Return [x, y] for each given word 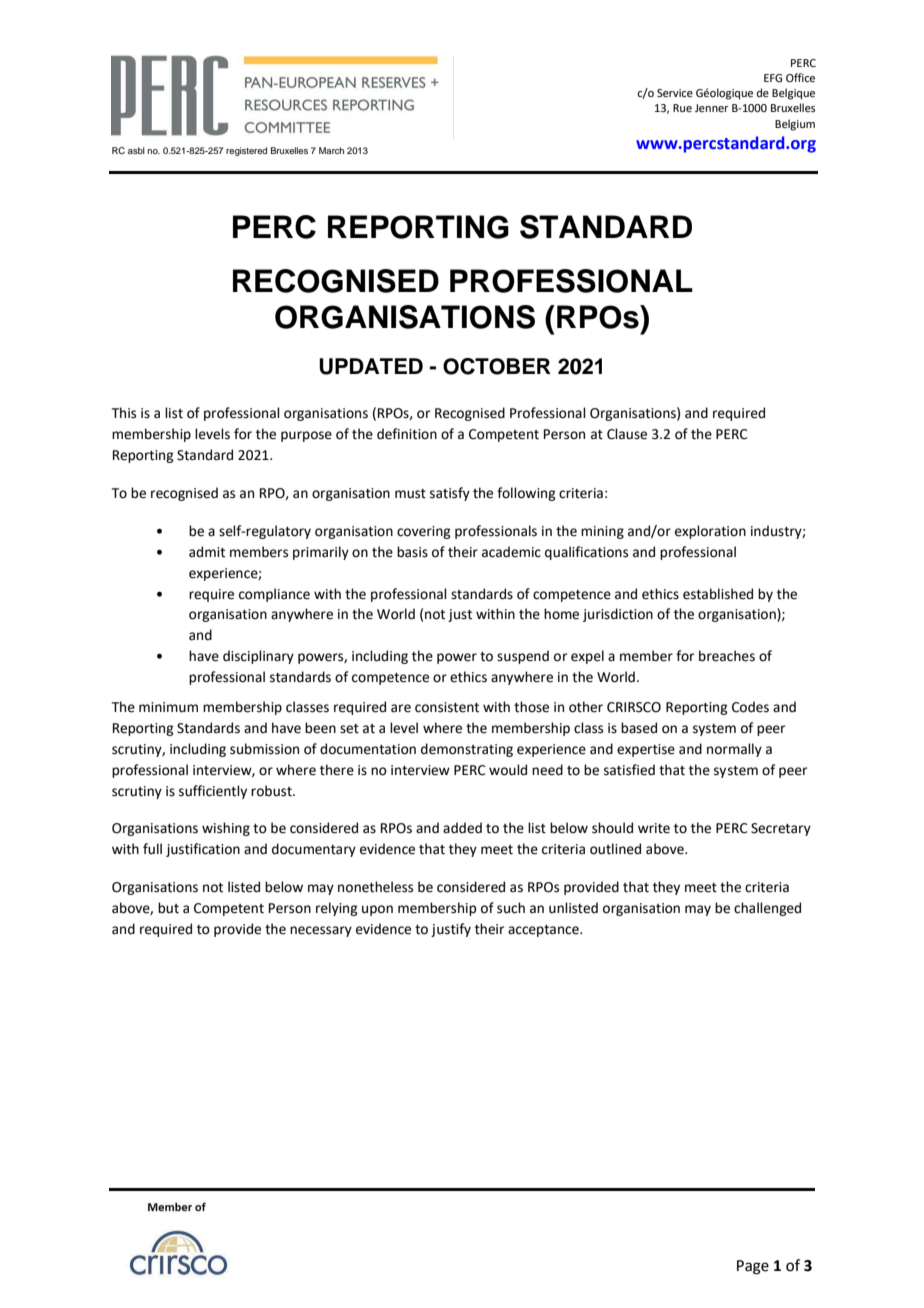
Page [753, 1267]
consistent [447, 707]
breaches [727, 656]
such [511, 908]
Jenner [712, 108]
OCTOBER [497, 366]
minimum [168, 707]
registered [246, 151]
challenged [767, 909]
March [331, 150]
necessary [321, 931]
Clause [627, 434]
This [124, 413]
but [168, 908]
